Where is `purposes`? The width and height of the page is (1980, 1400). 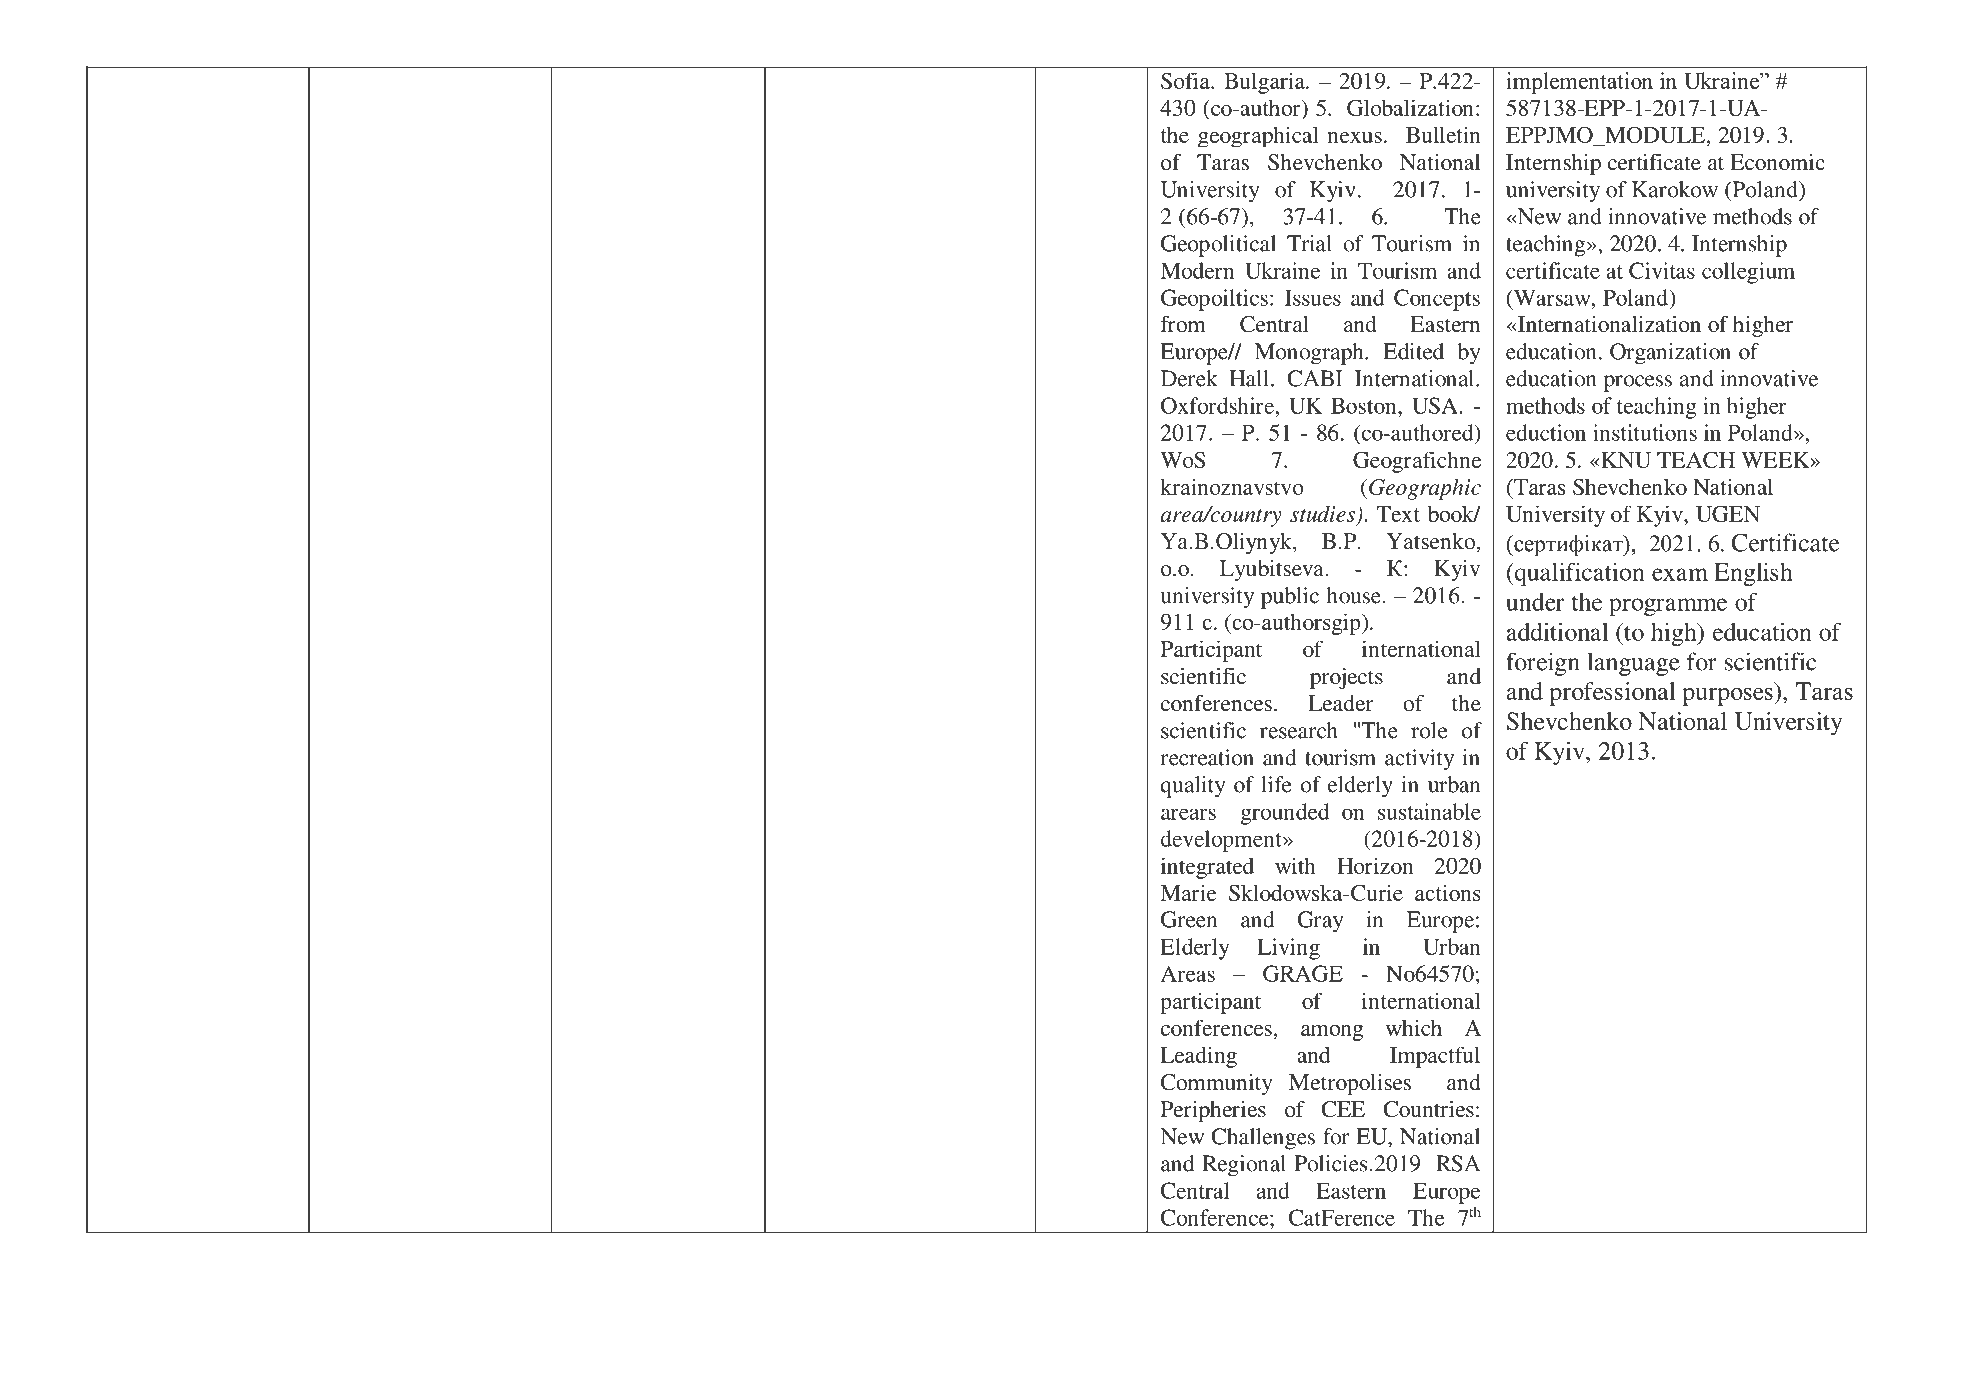 purposes is located at coordinates (1728, 697).
